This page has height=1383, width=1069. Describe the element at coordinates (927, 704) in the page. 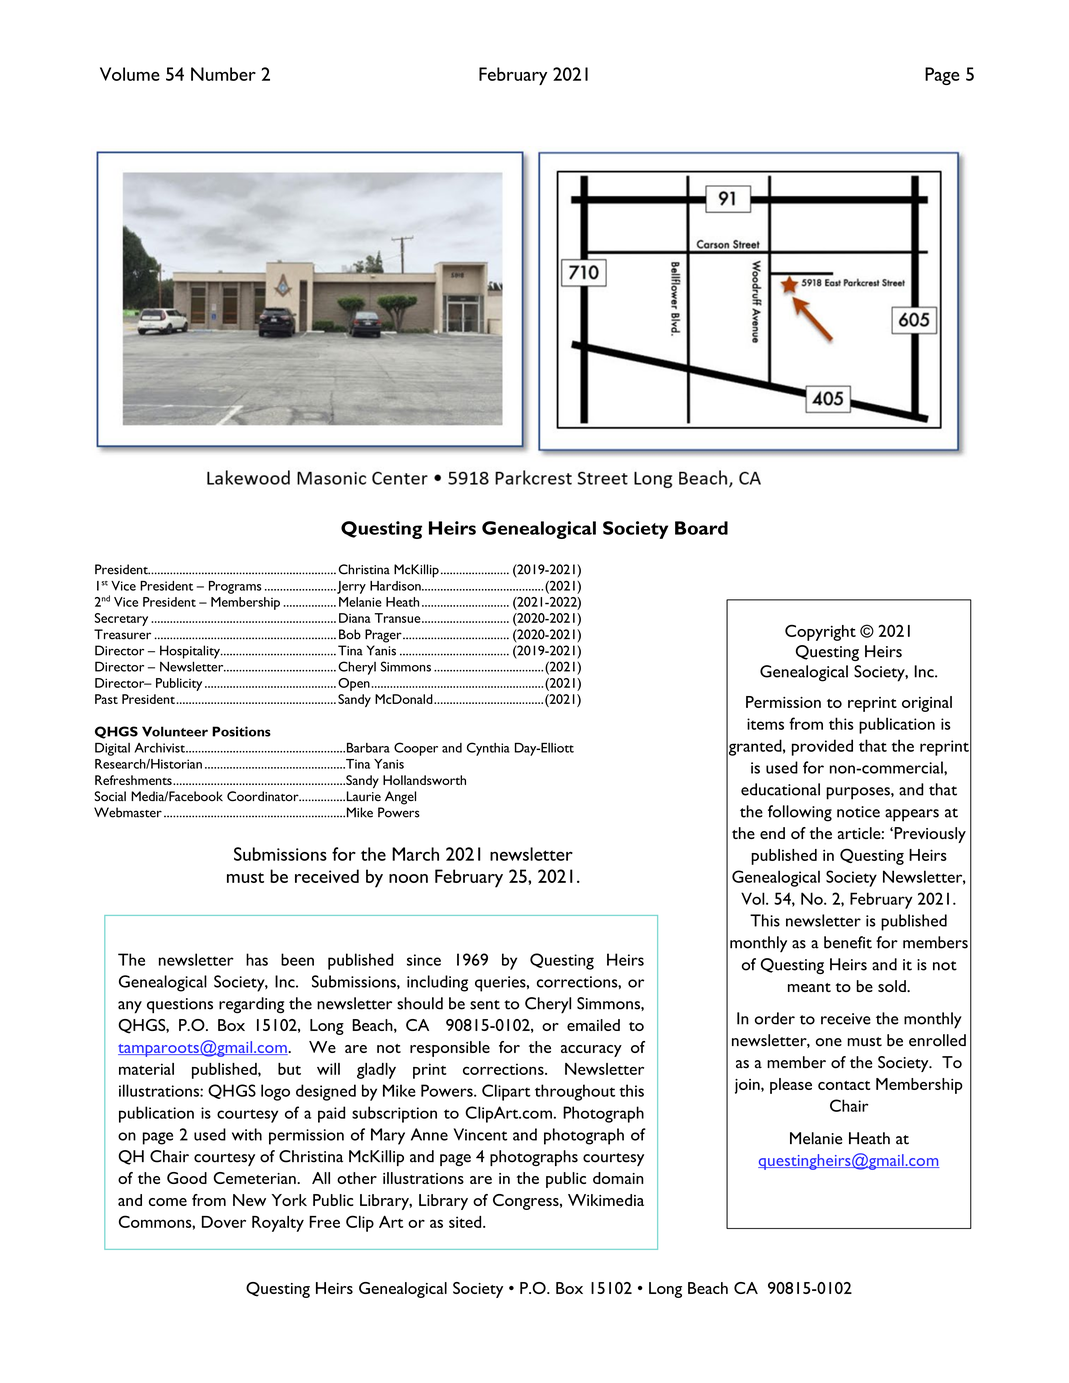

I see `original` at that location.
